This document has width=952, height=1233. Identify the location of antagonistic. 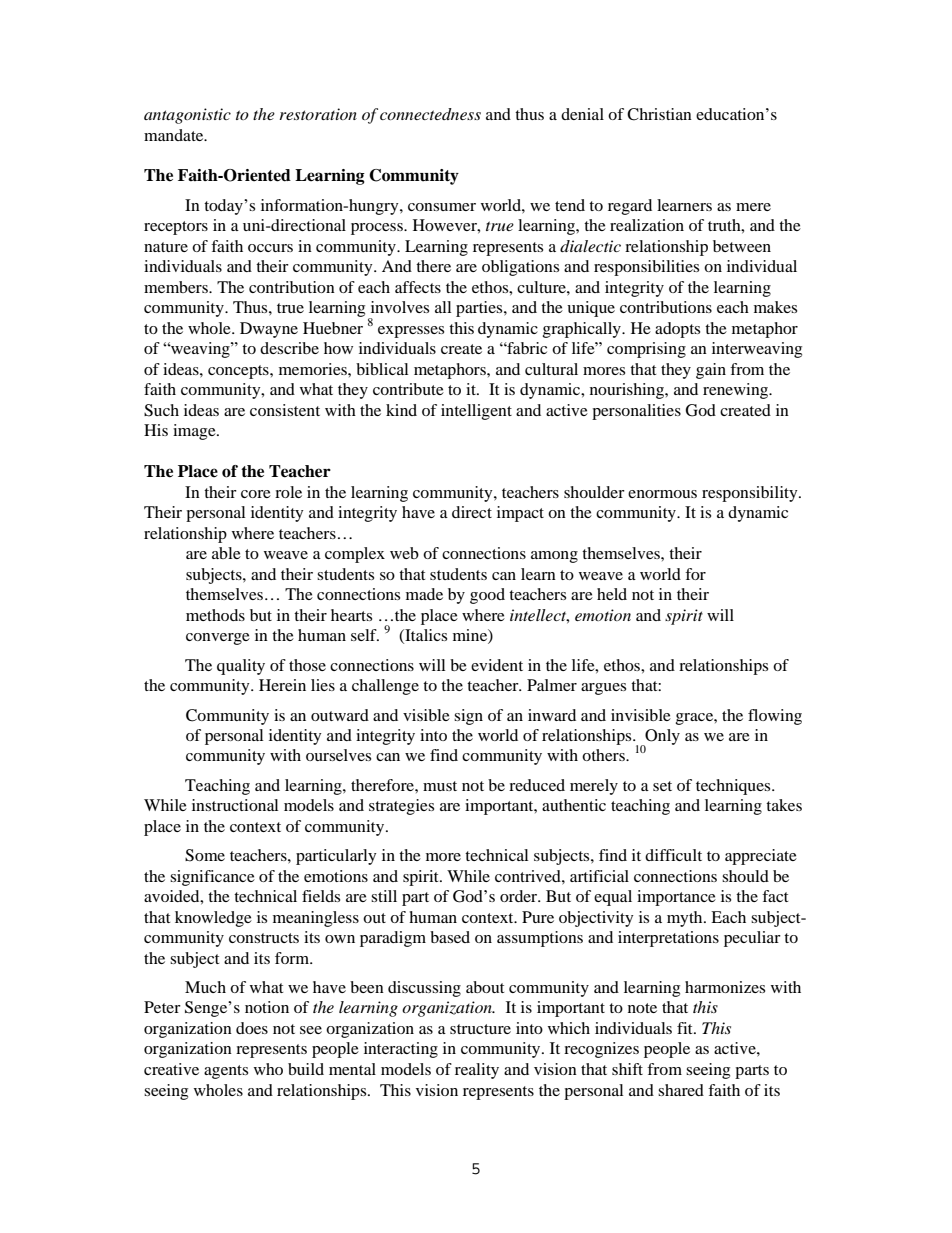
(187, 116).
